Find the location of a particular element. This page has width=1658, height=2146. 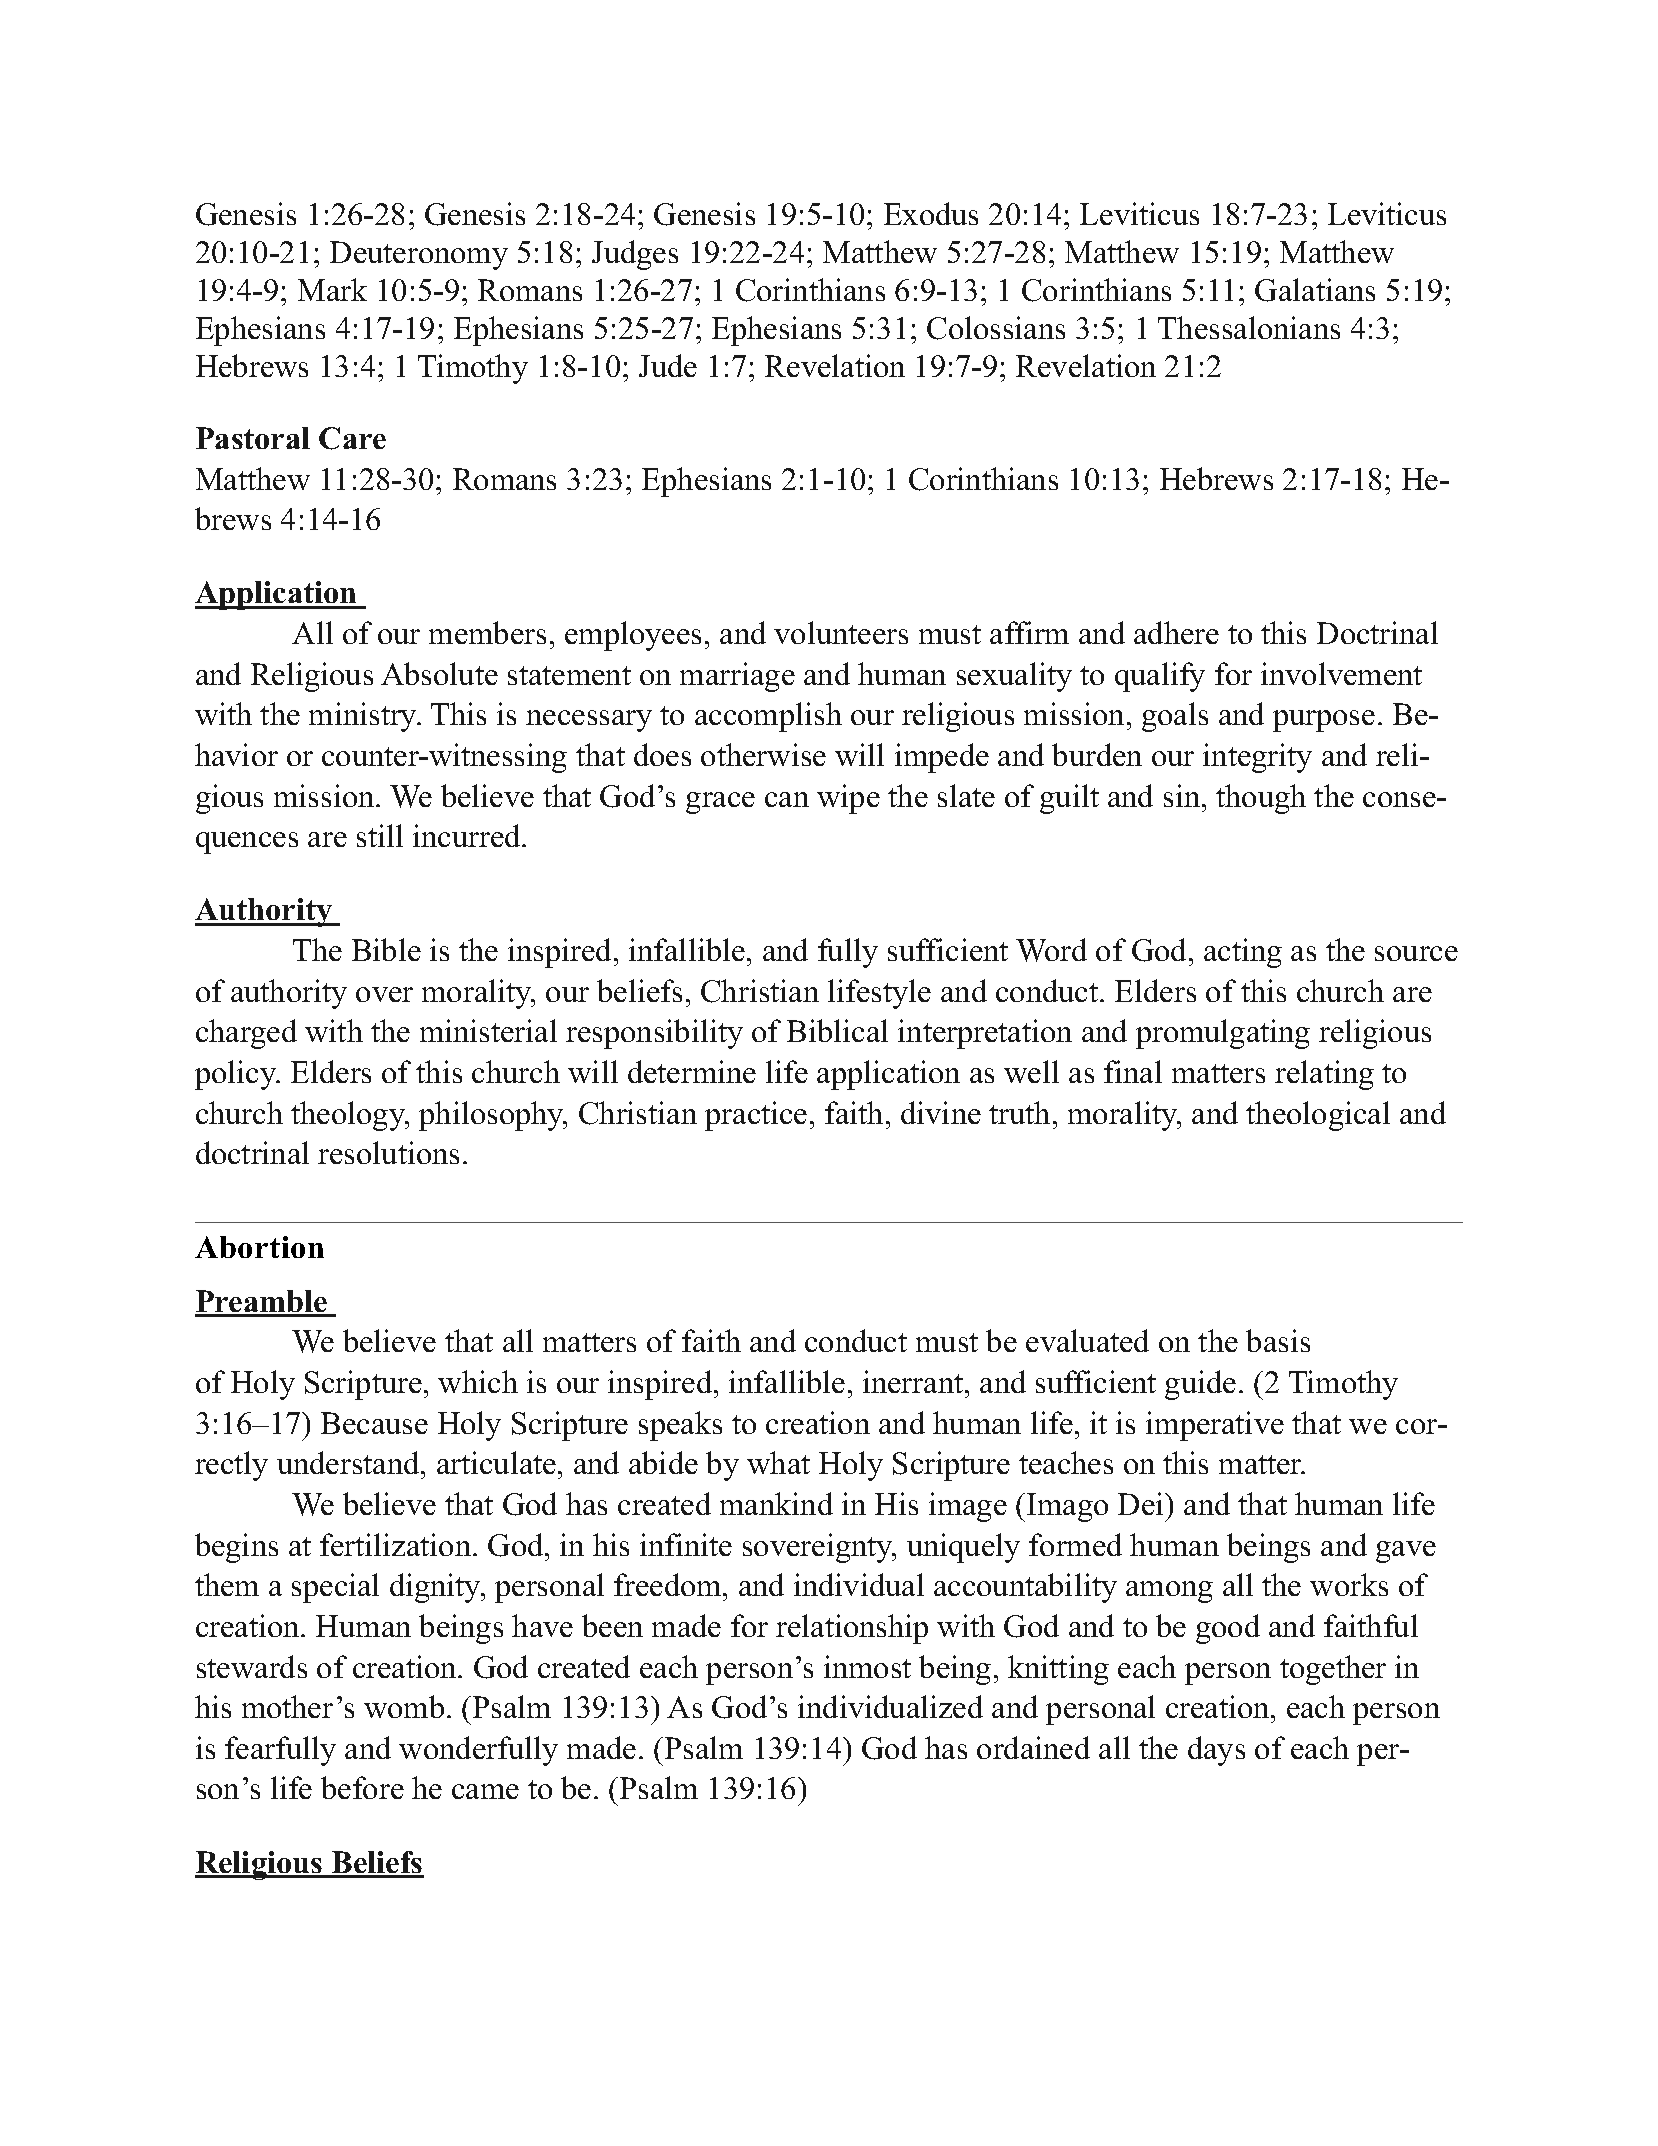

Bible is located at coordinates (386, 949).
